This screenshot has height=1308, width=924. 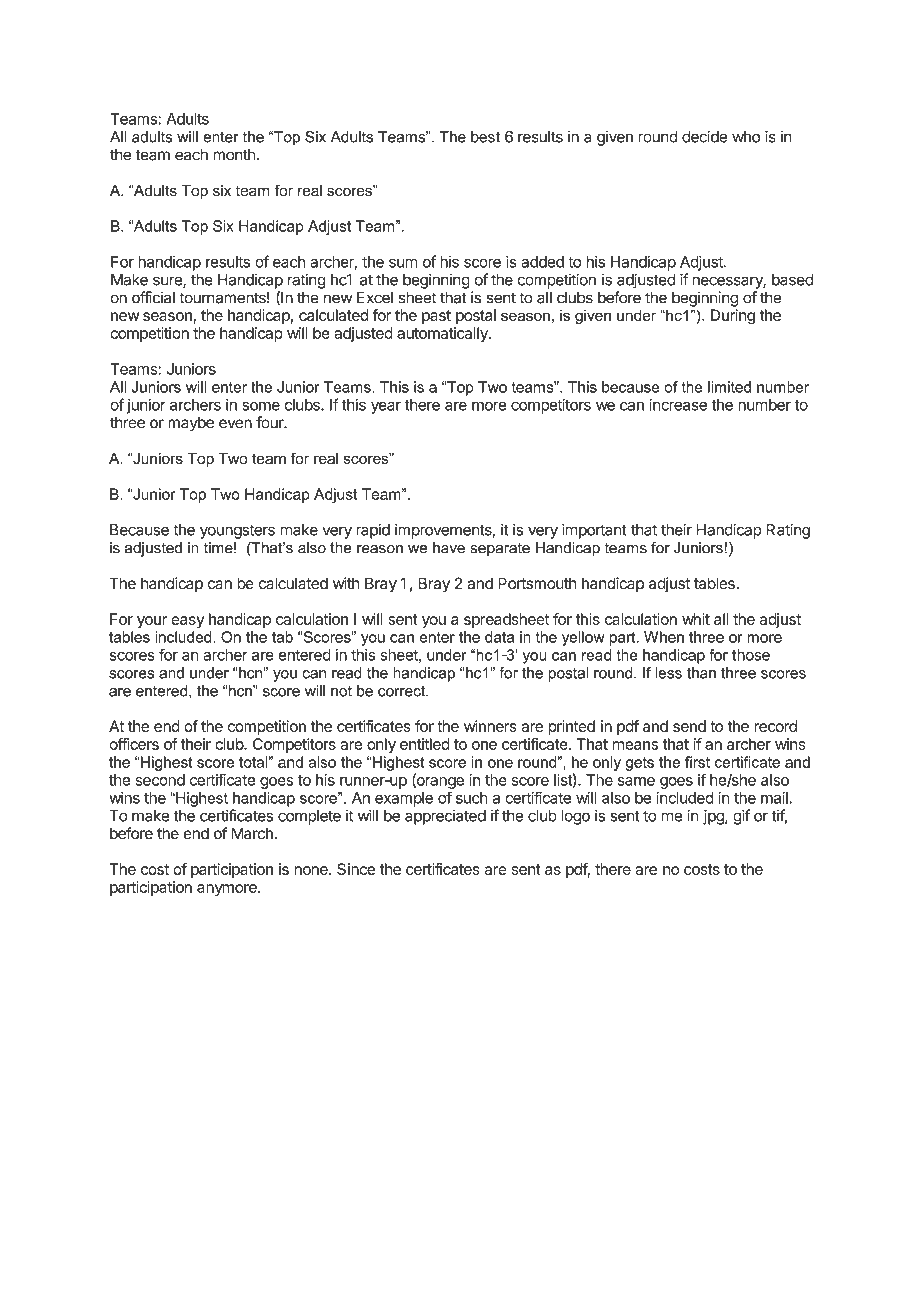 What do you see at coordinates (594, 531) in the screenshot?
I see `important` at bounding box center [594, 531].
